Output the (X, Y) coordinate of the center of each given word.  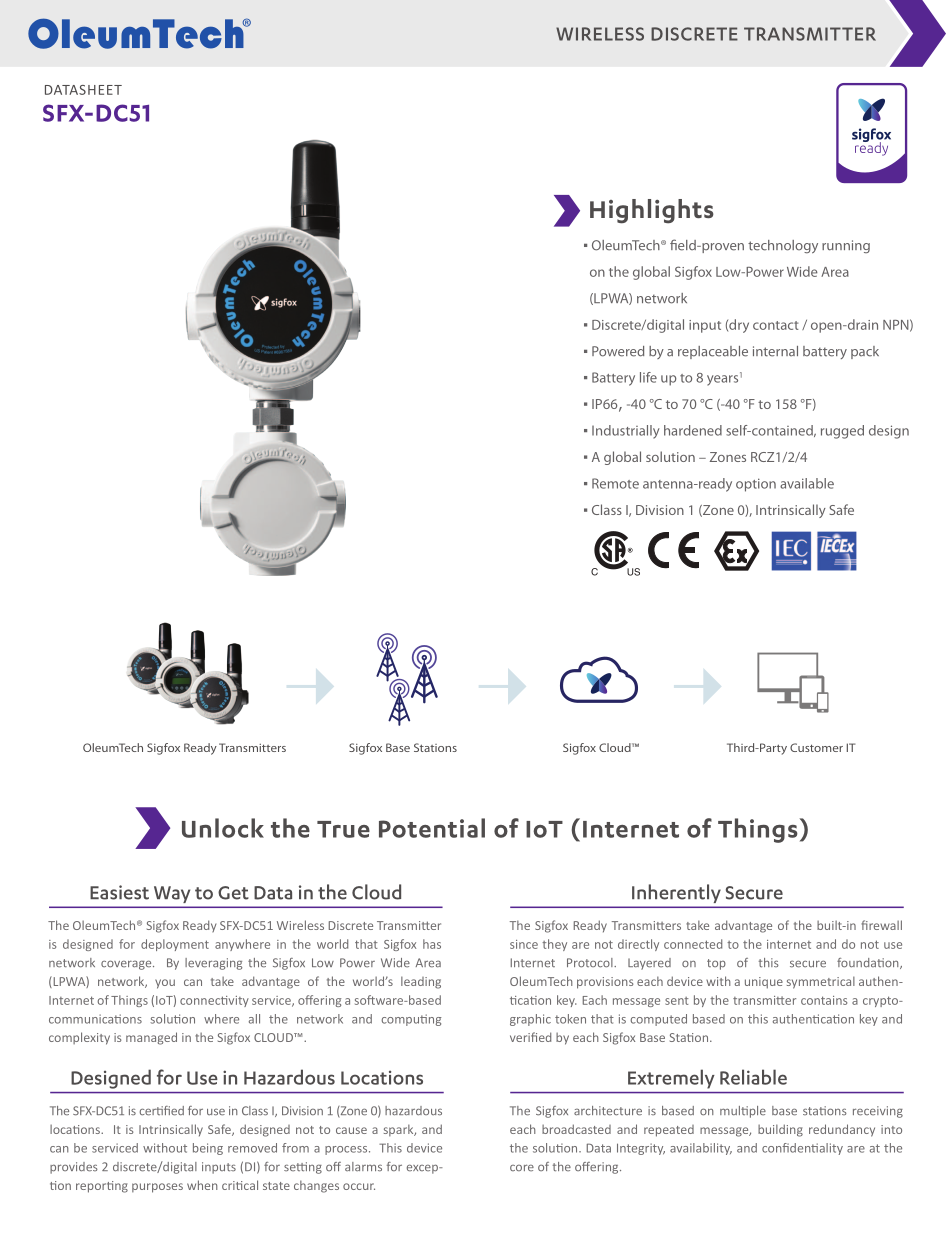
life (648, 377)
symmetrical (821, 982)
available (807, 483)
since (524, 944)
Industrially (626, 432)
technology (783, 246)
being (208, 1149)
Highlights (652, 211)
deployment (175, 945)
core (522, 1168)
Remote (615, 483)
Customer (816, 747)
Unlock (223, 828)
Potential (432, 828)
